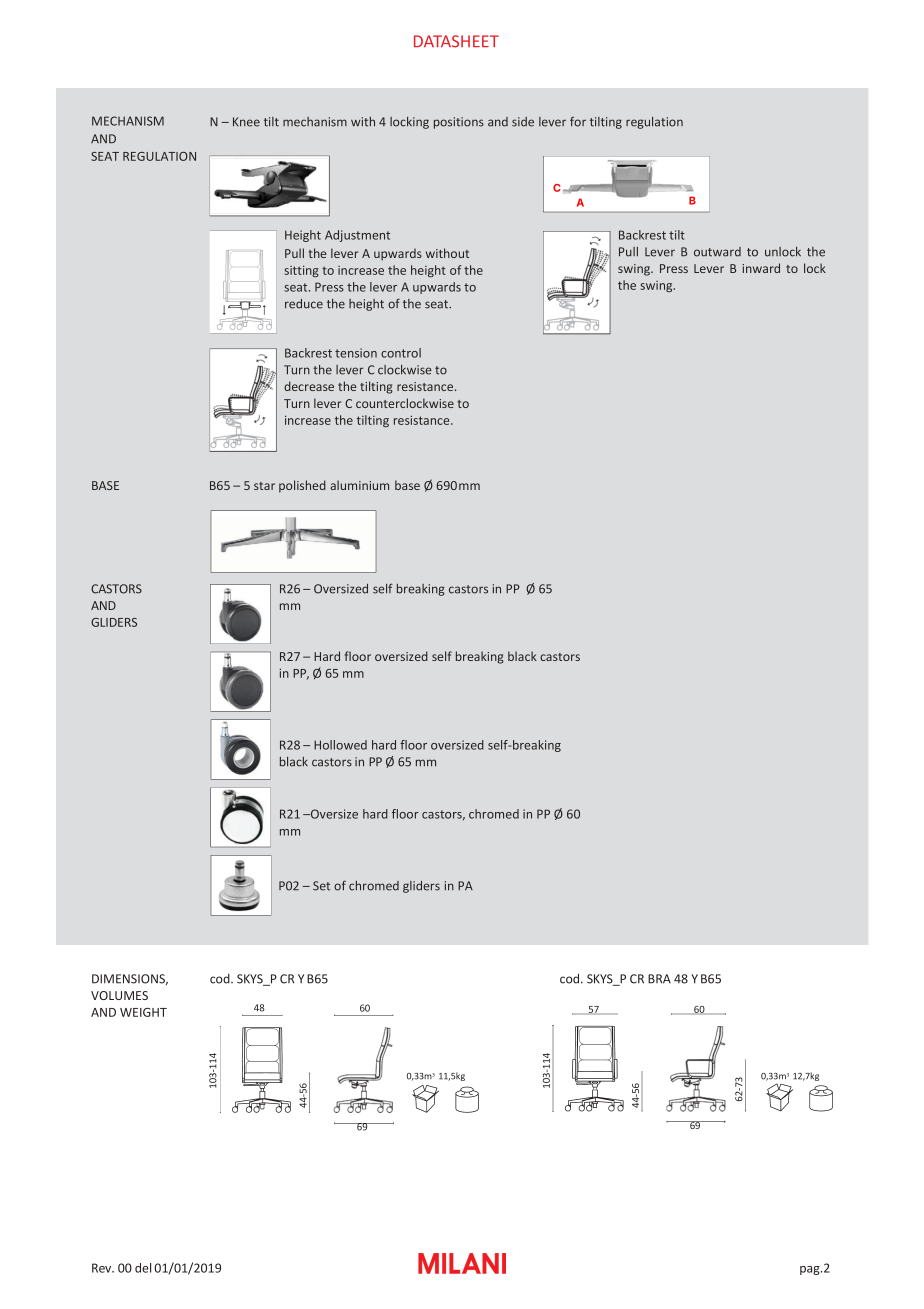  What do you see at coordinates (103, 1268) in the screenshot?
I see `Rev` at bounding box center [103, 1268].
